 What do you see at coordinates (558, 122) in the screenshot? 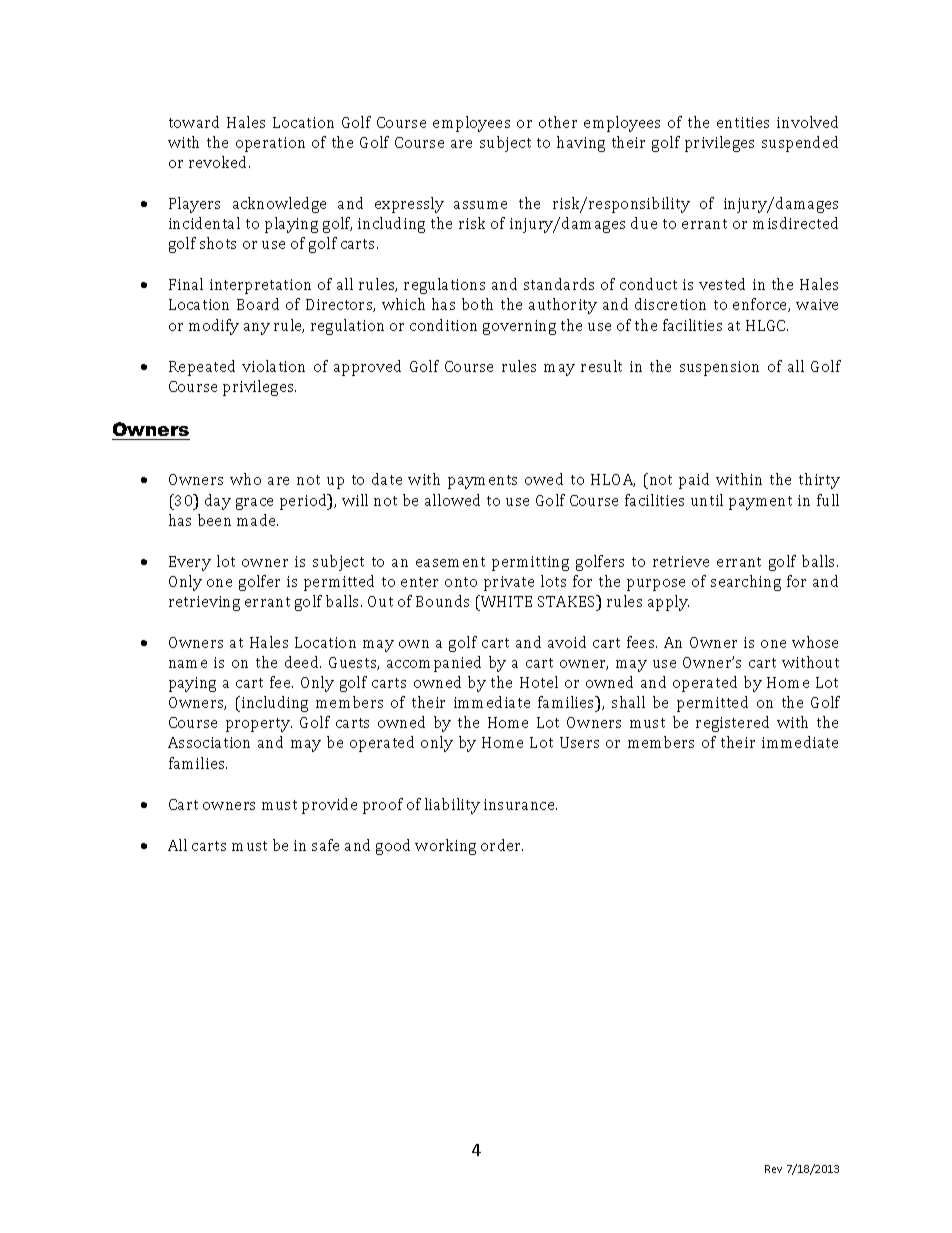
I see `other` at bounding box center [558, 122].
